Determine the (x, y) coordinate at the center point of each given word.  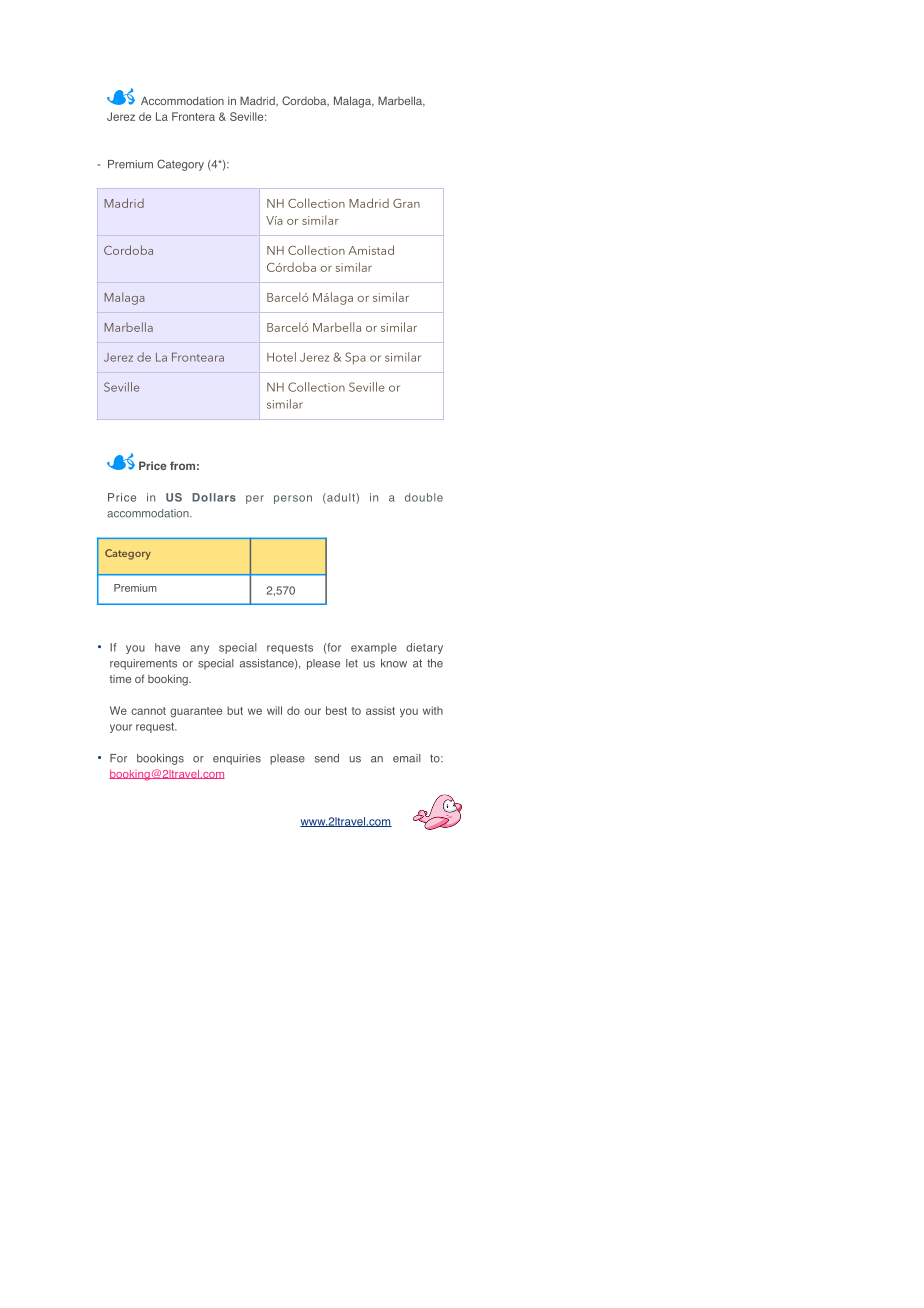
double (424, 497)
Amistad (371, 250)
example (374, 648)
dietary (424, 648)
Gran (406, 203)
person (293, 499)
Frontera (193, 116)
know (394, 663)
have (167, 647)
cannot (148, 711)
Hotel (281, 357)
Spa (355, 358)
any (199, 649)
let (352, 663)
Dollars (214, 497)
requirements (143, 664)
